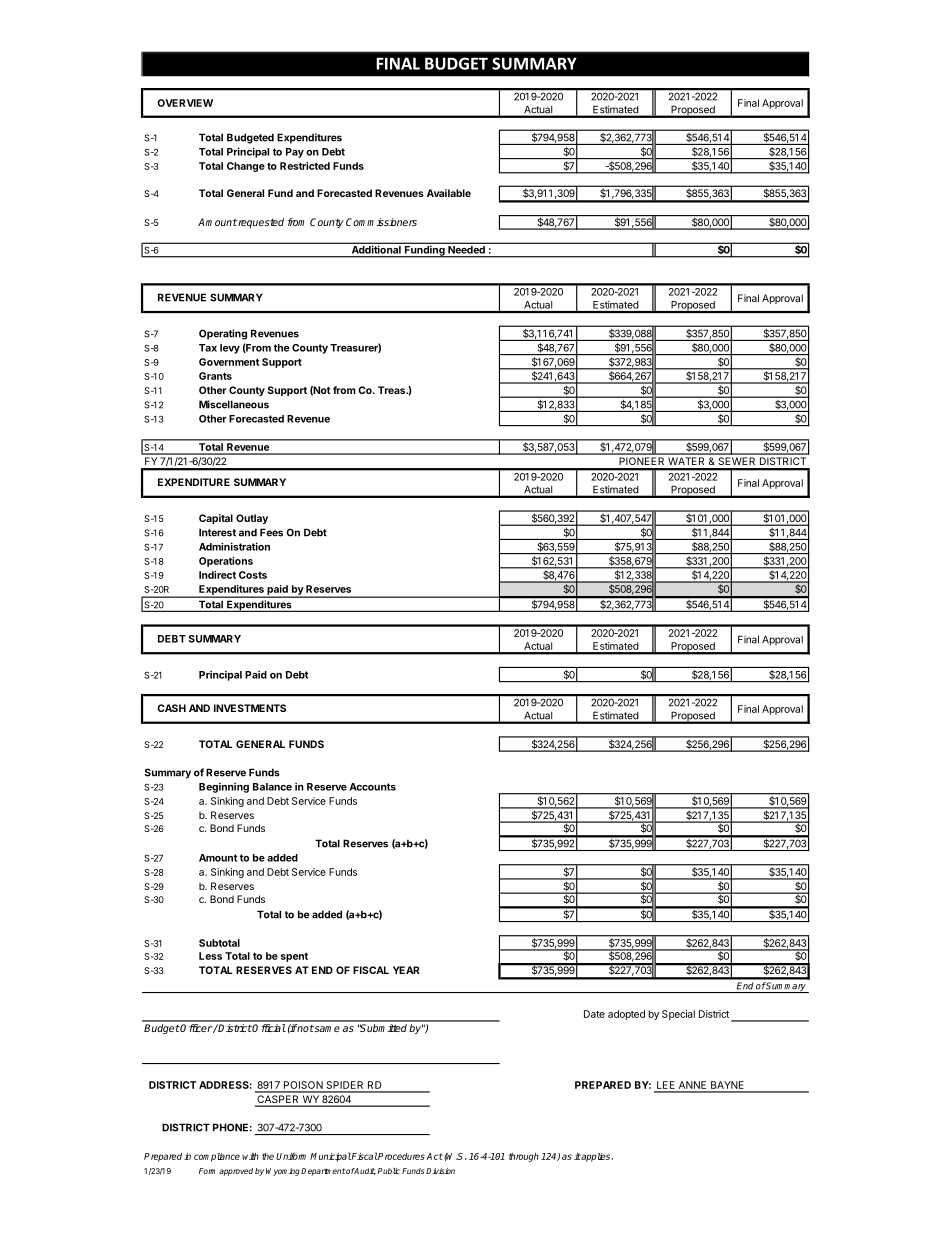 The image size is (952, 1233). What do you see at coordinates (217, 575) in the screenshot?
I see `Indirect` at bounding box center [217, 575].
